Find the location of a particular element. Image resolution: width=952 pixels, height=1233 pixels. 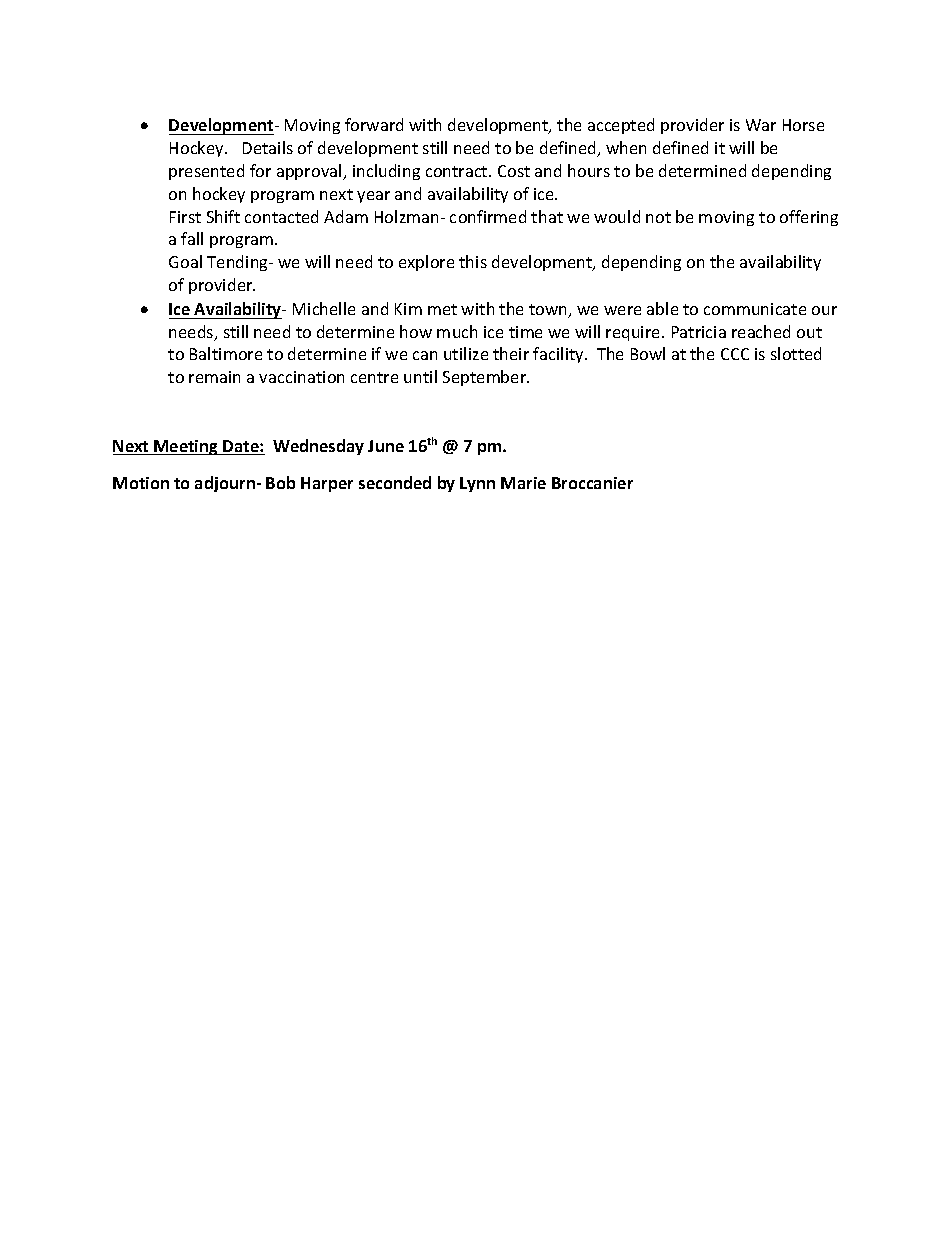

forward is located at coordinates (374, 124).
